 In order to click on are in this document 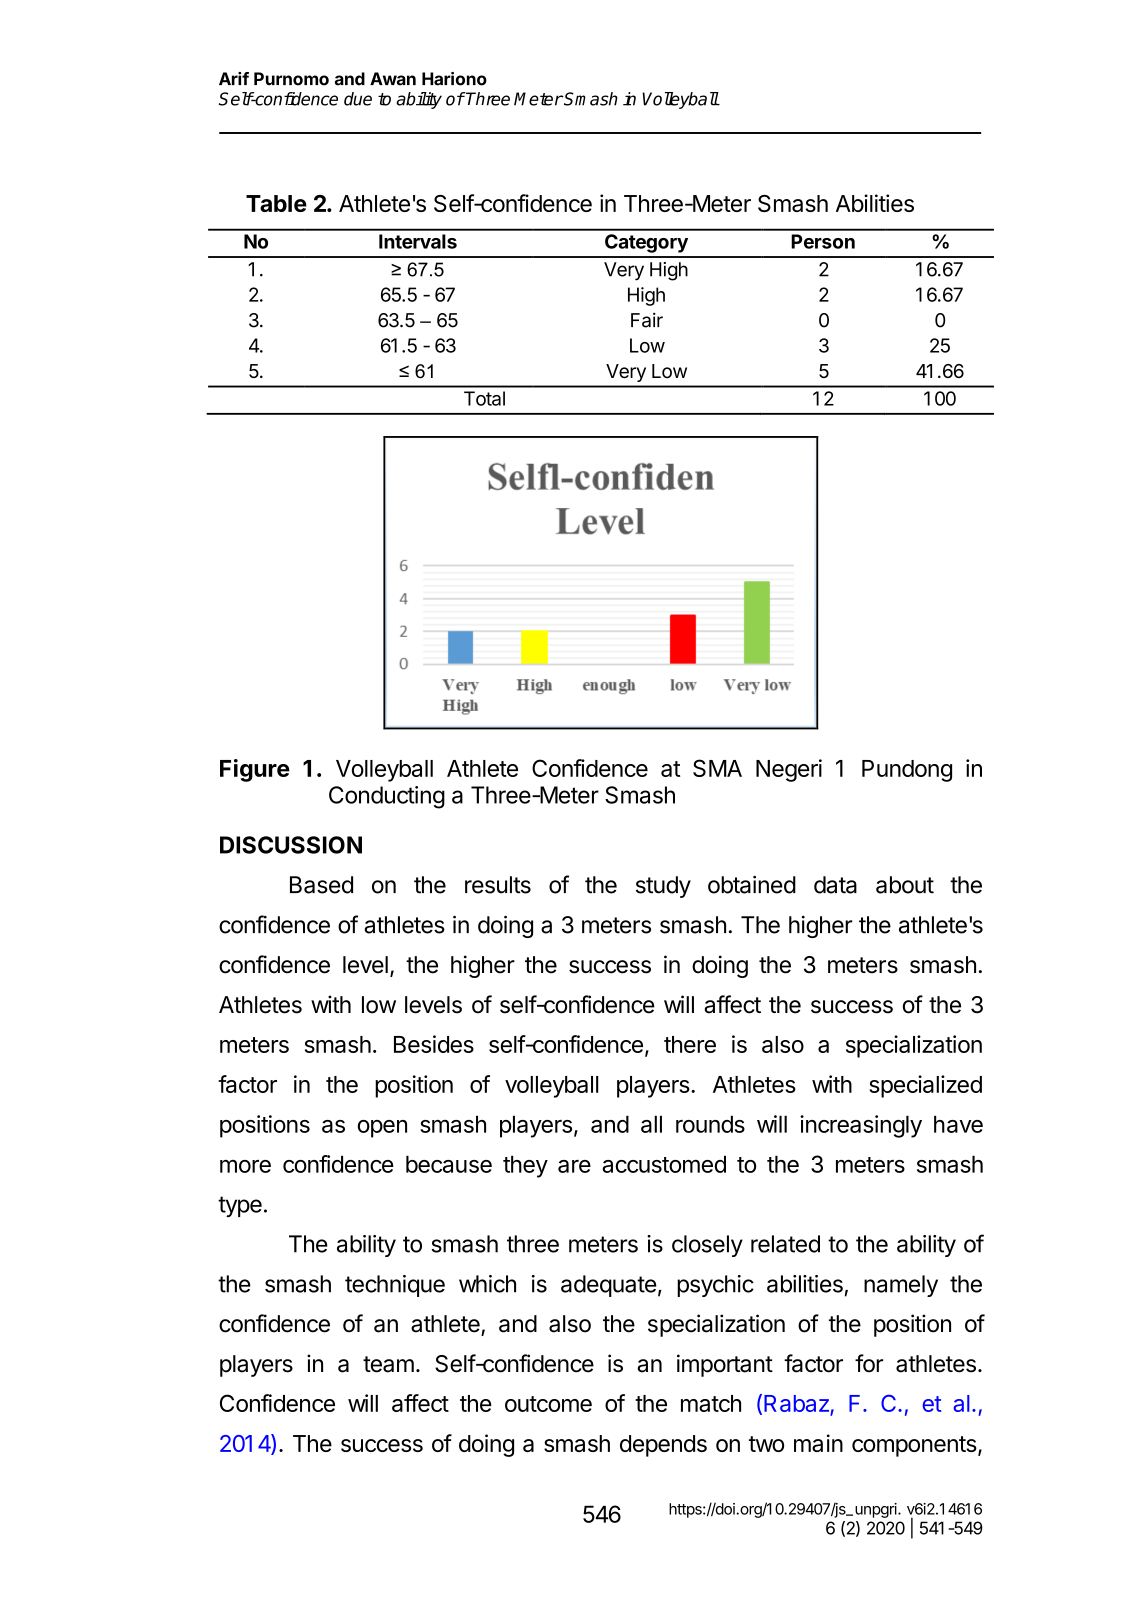, I will do `click(574, 1166)`.
